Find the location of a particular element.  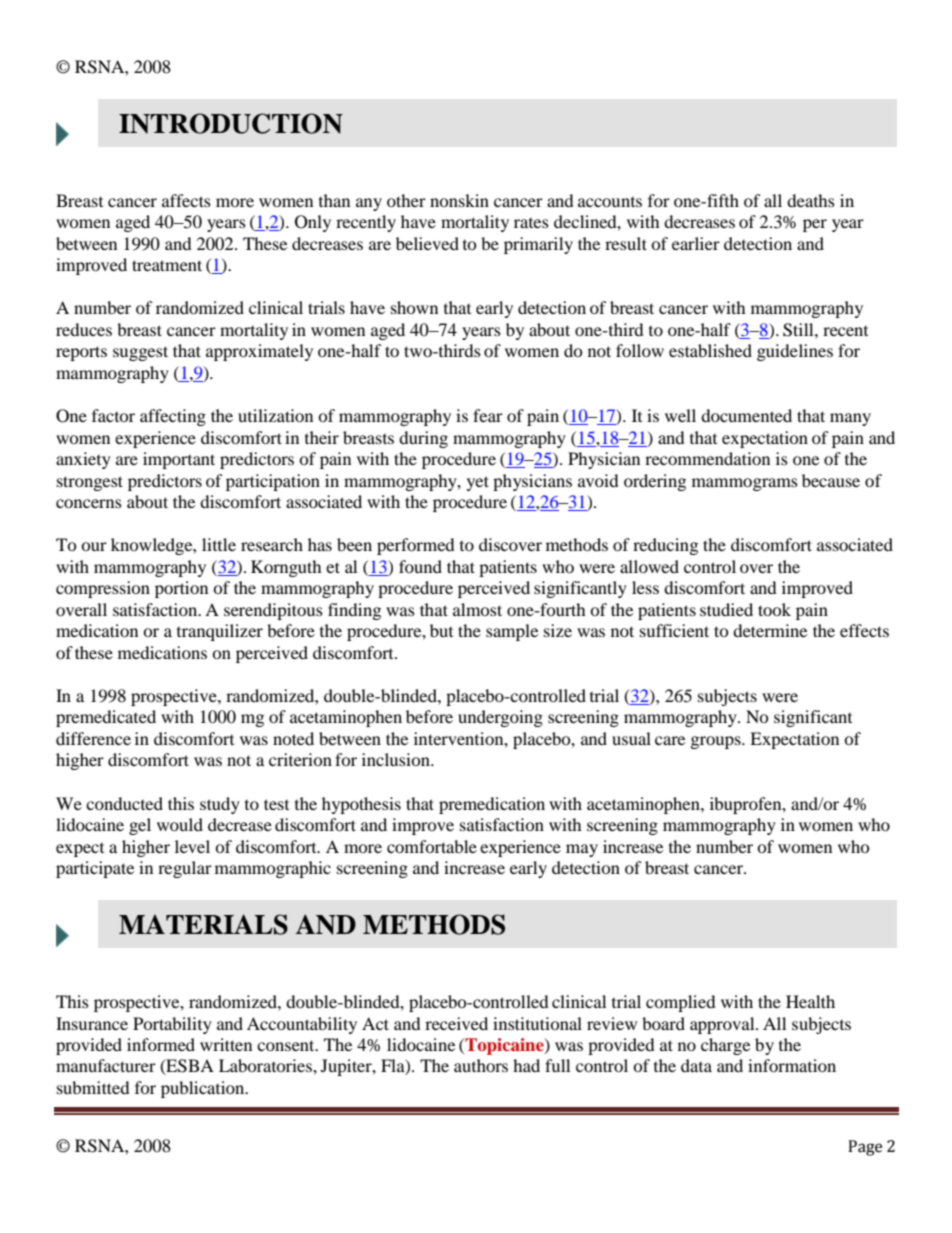

affecting is located at coordinates (173, 417).
